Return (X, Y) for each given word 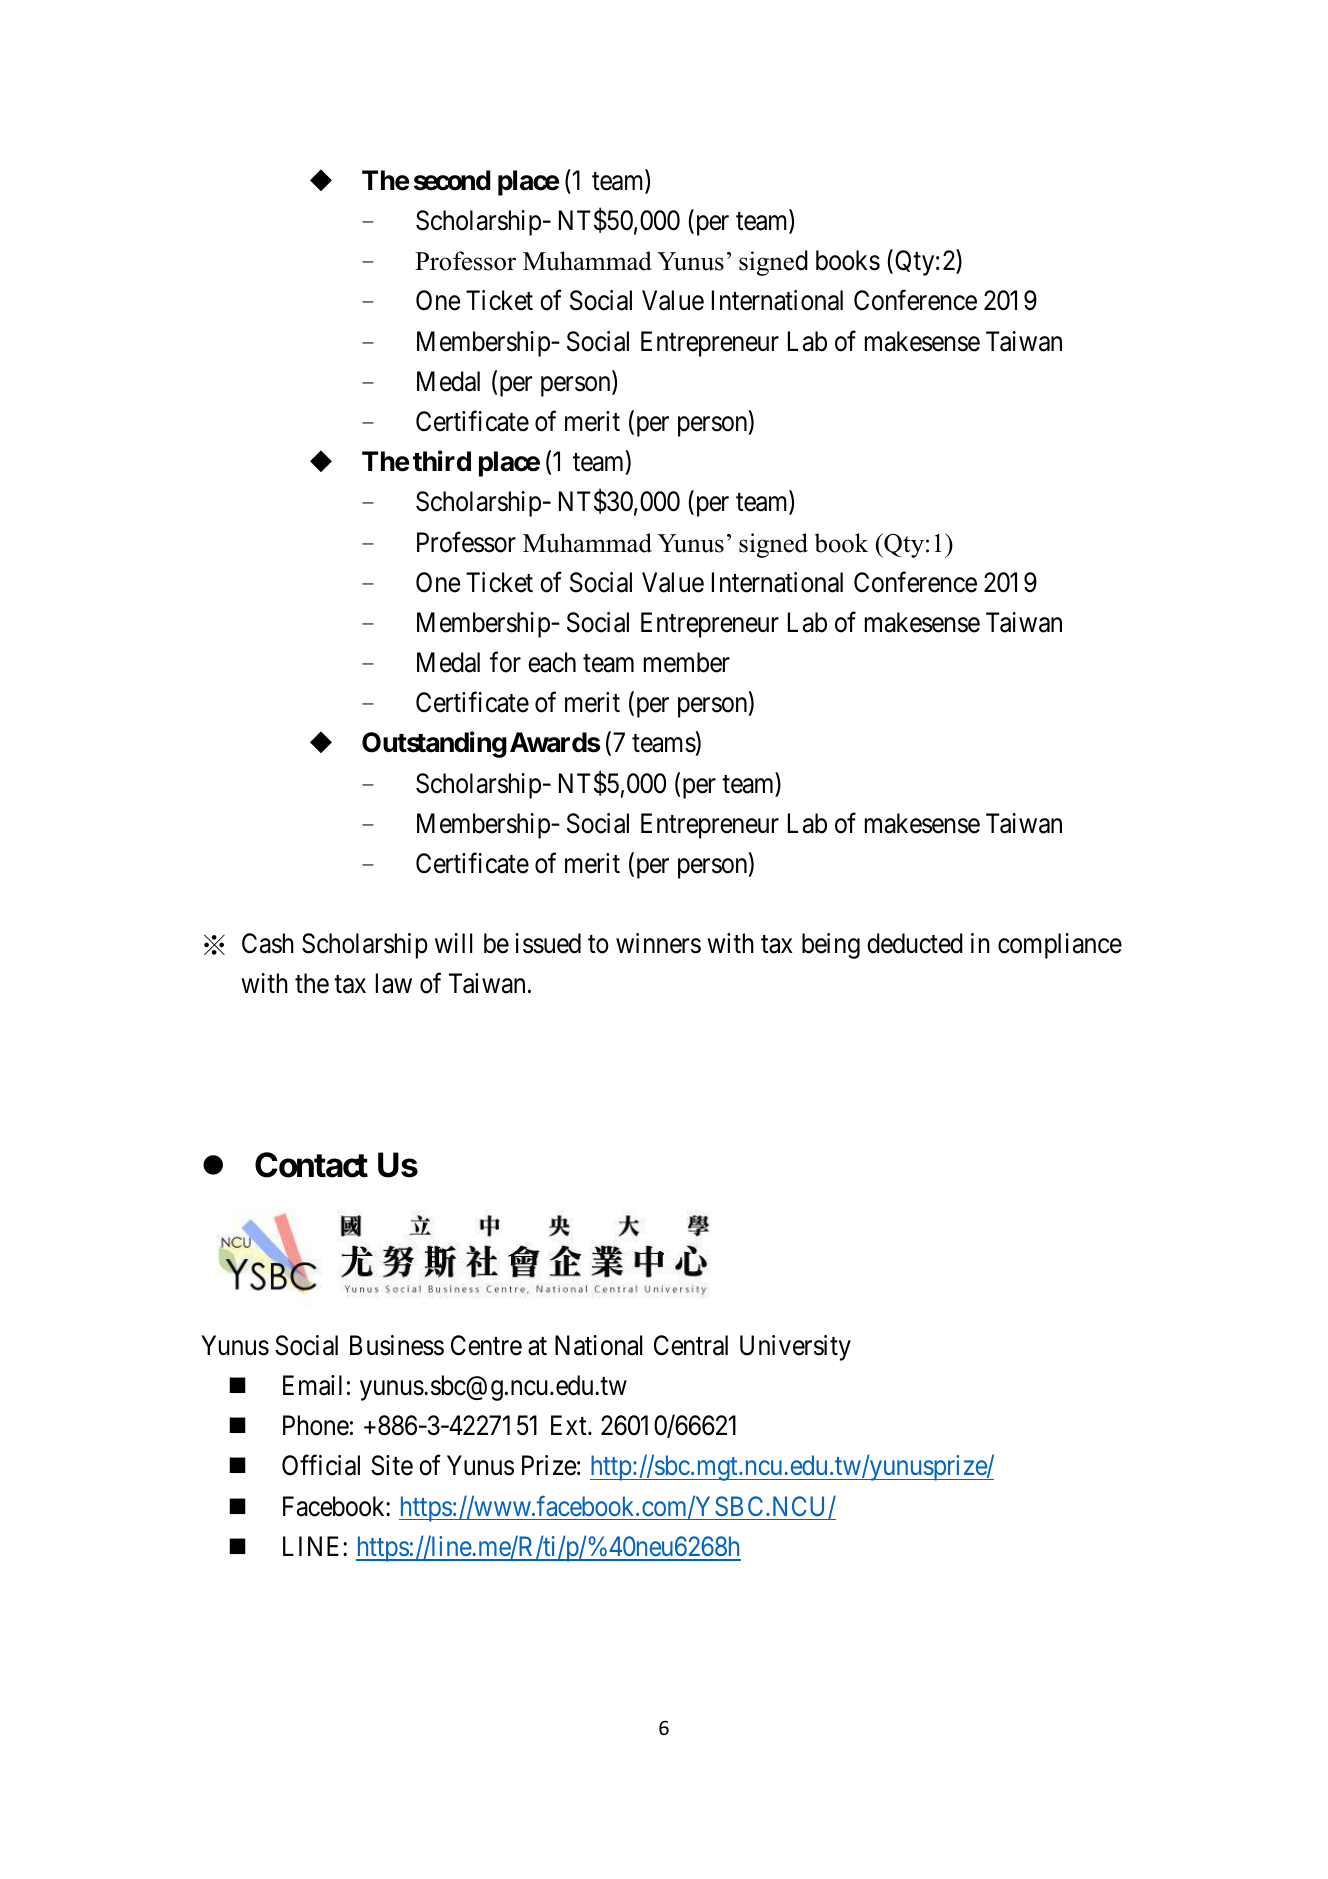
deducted (915, 943)
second (452, 180)
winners (658, 943)
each (552, 662)
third (442, 461)
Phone (316, 1425)
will (453, 943)
